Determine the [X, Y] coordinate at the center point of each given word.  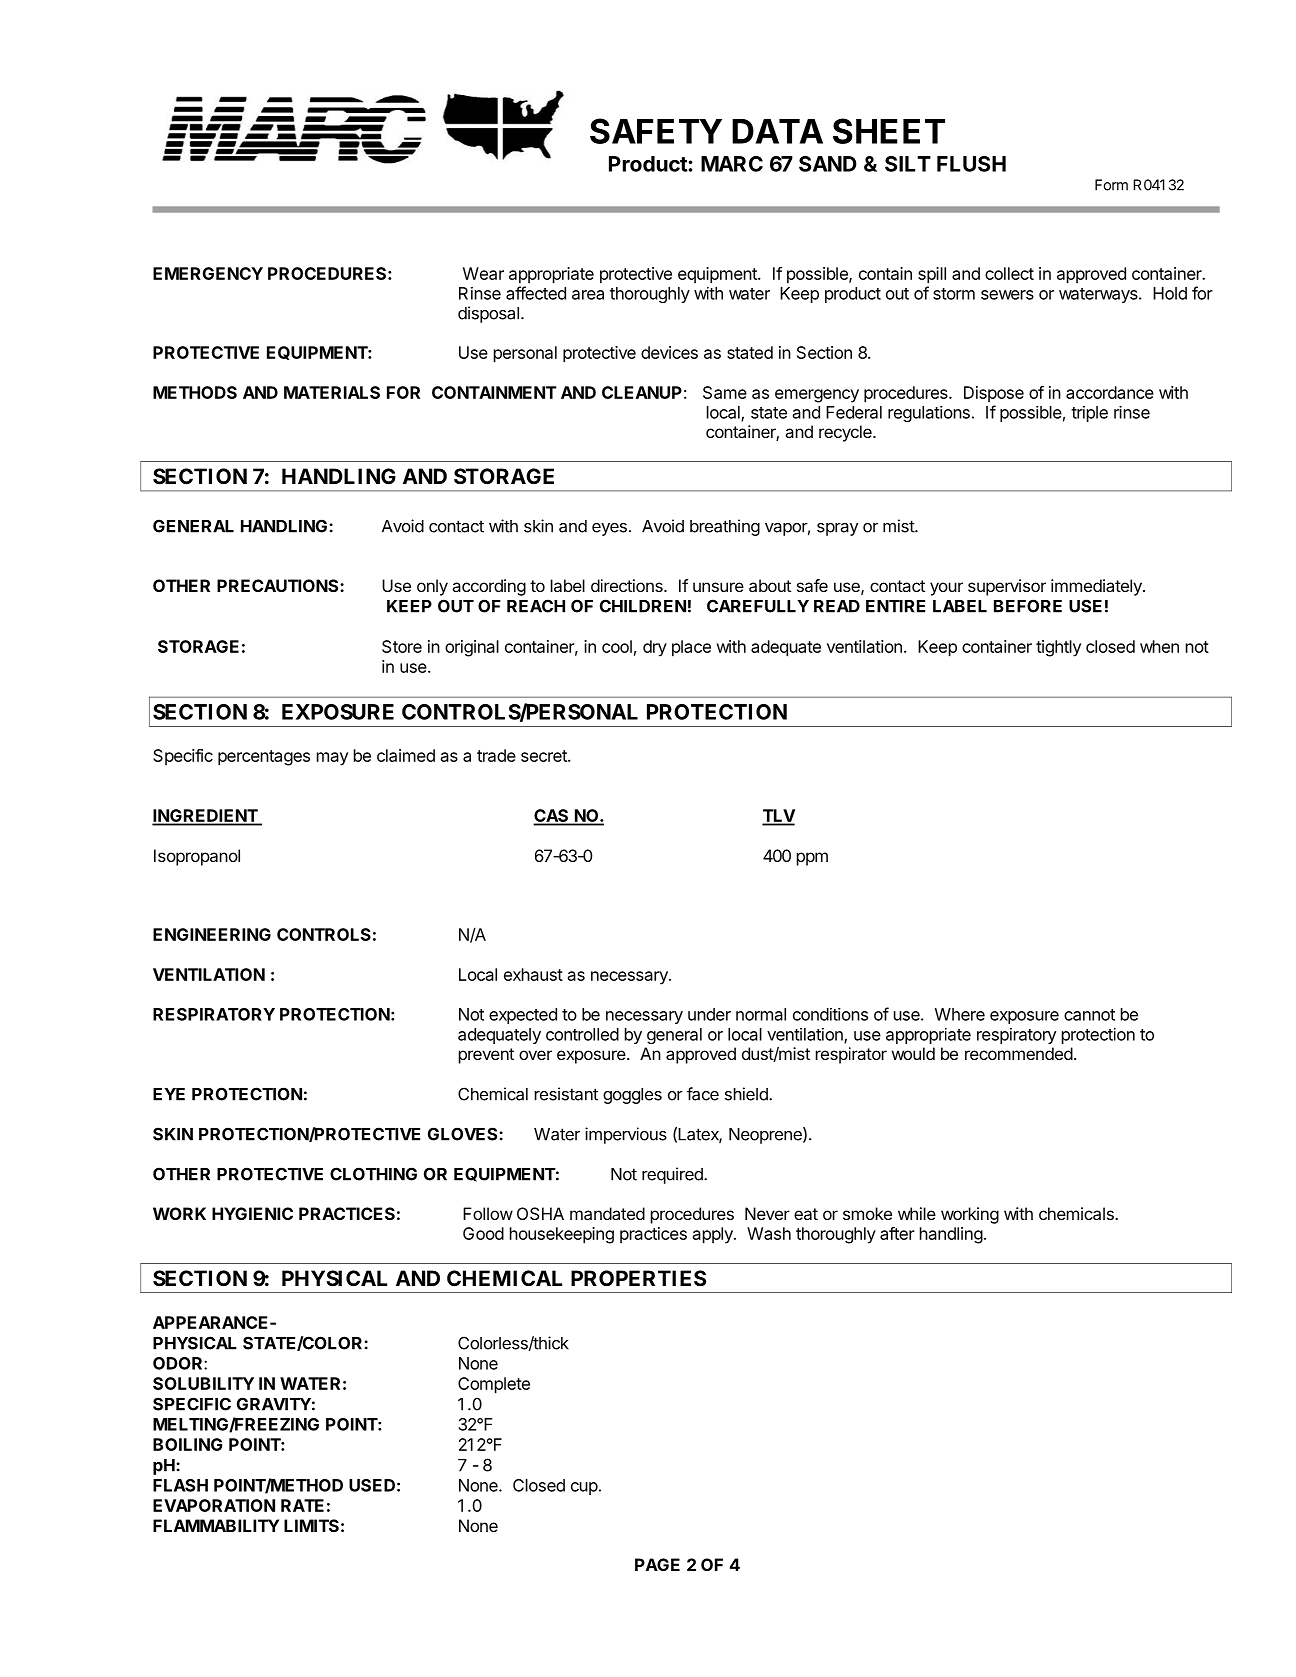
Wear [483, 273]
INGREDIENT [206, 817]
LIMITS [311, 1525]
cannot [1089, 1015]
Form [1111, 185]
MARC [732, 164]
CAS [552, 817]
